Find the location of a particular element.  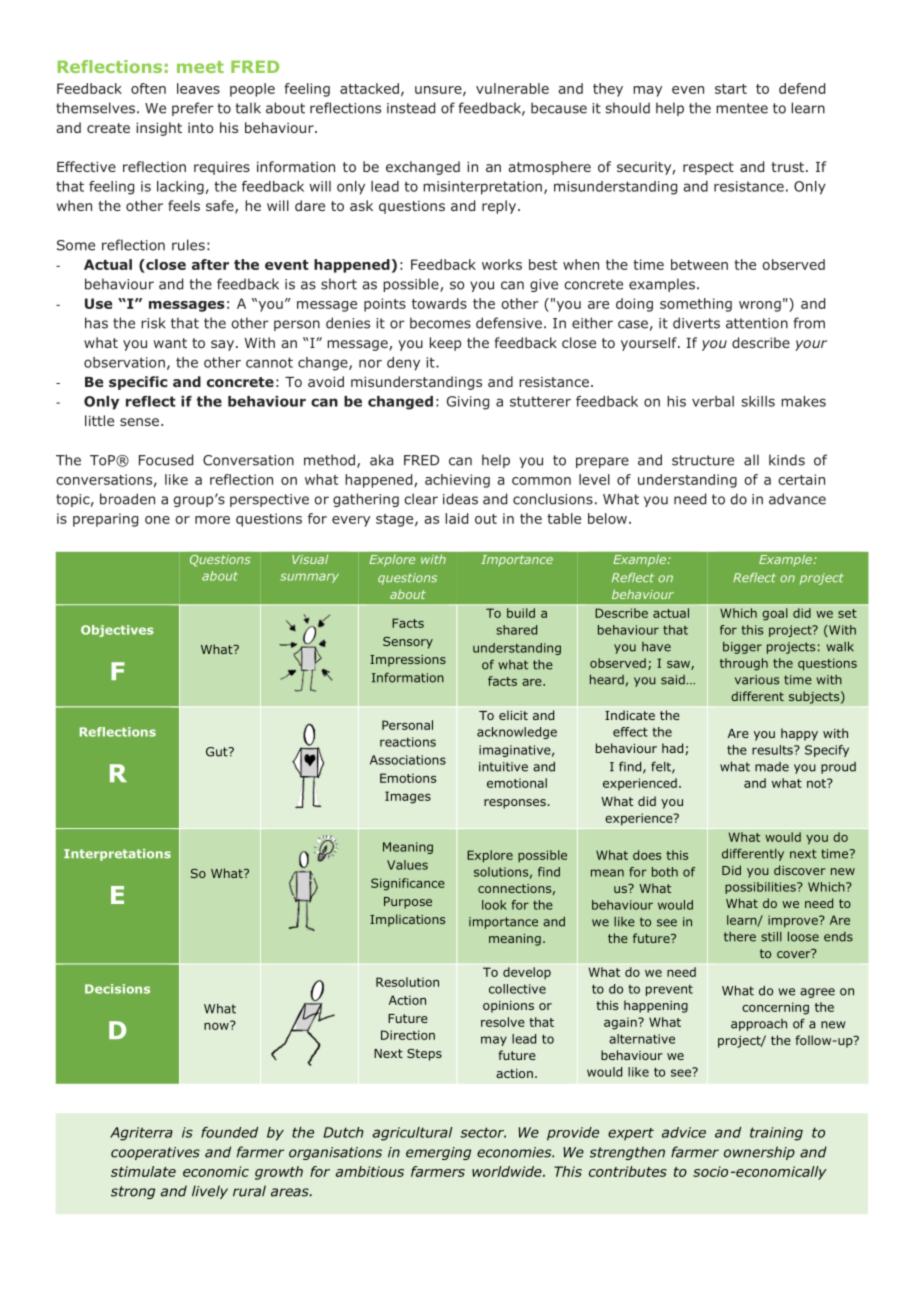

emerging is located at coordinates (438, 1153).
